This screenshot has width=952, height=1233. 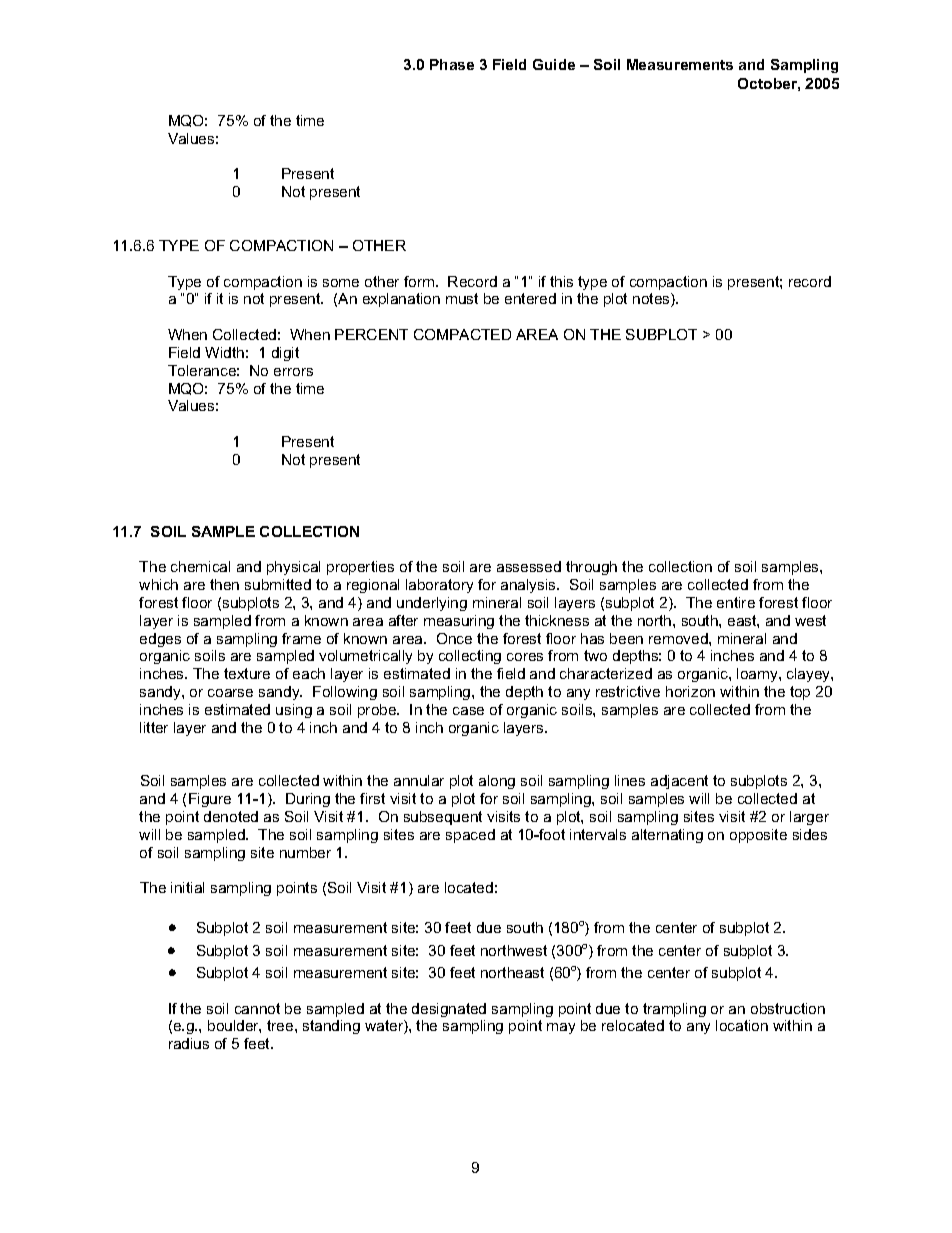 I want to click on coarse, so click(x=230, y=693).
